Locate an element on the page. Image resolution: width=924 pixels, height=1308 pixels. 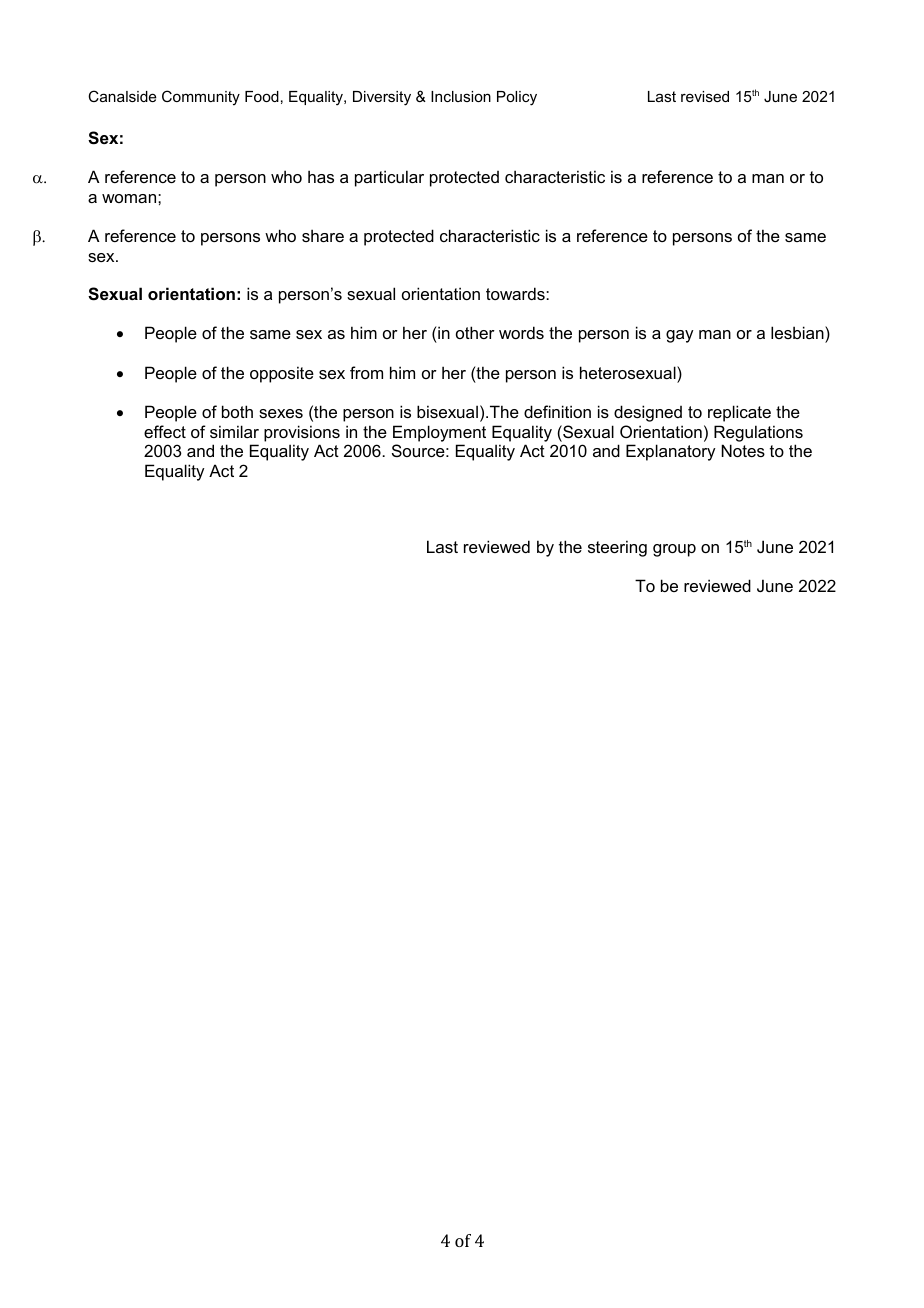
share is located at coordinates (323, 235).
